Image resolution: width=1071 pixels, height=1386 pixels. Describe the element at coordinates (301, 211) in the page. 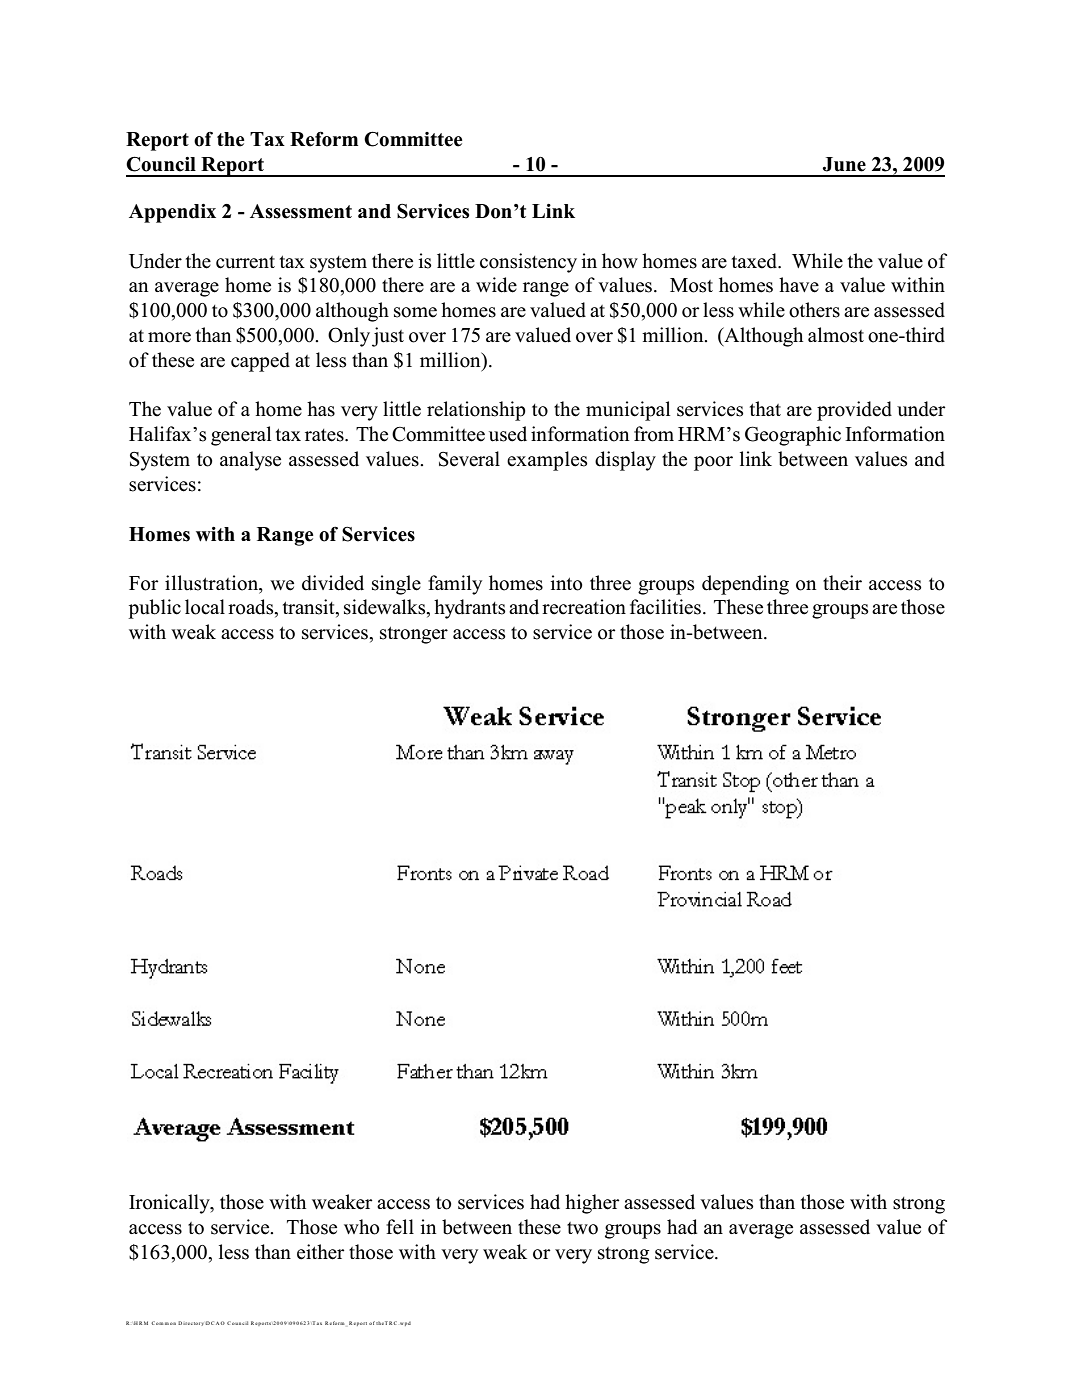

I see `Assessment` at that location.
